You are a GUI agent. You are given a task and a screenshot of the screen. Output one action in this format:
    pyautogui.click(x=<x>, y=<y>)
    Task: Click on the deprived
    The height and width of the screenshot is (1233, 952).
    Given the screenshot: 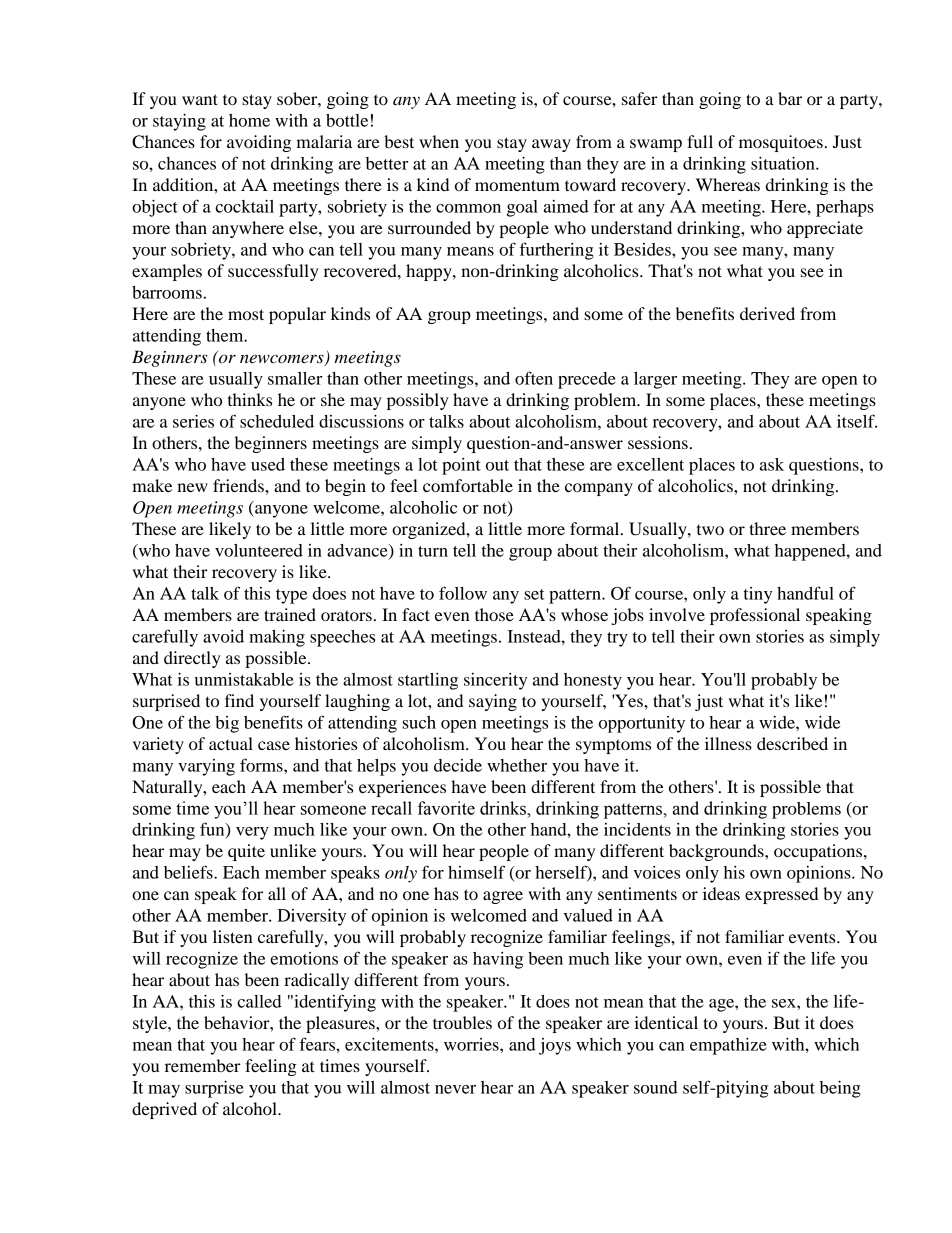 What is the action you would take?
    pyautogui.click(x=164, y=1110)
